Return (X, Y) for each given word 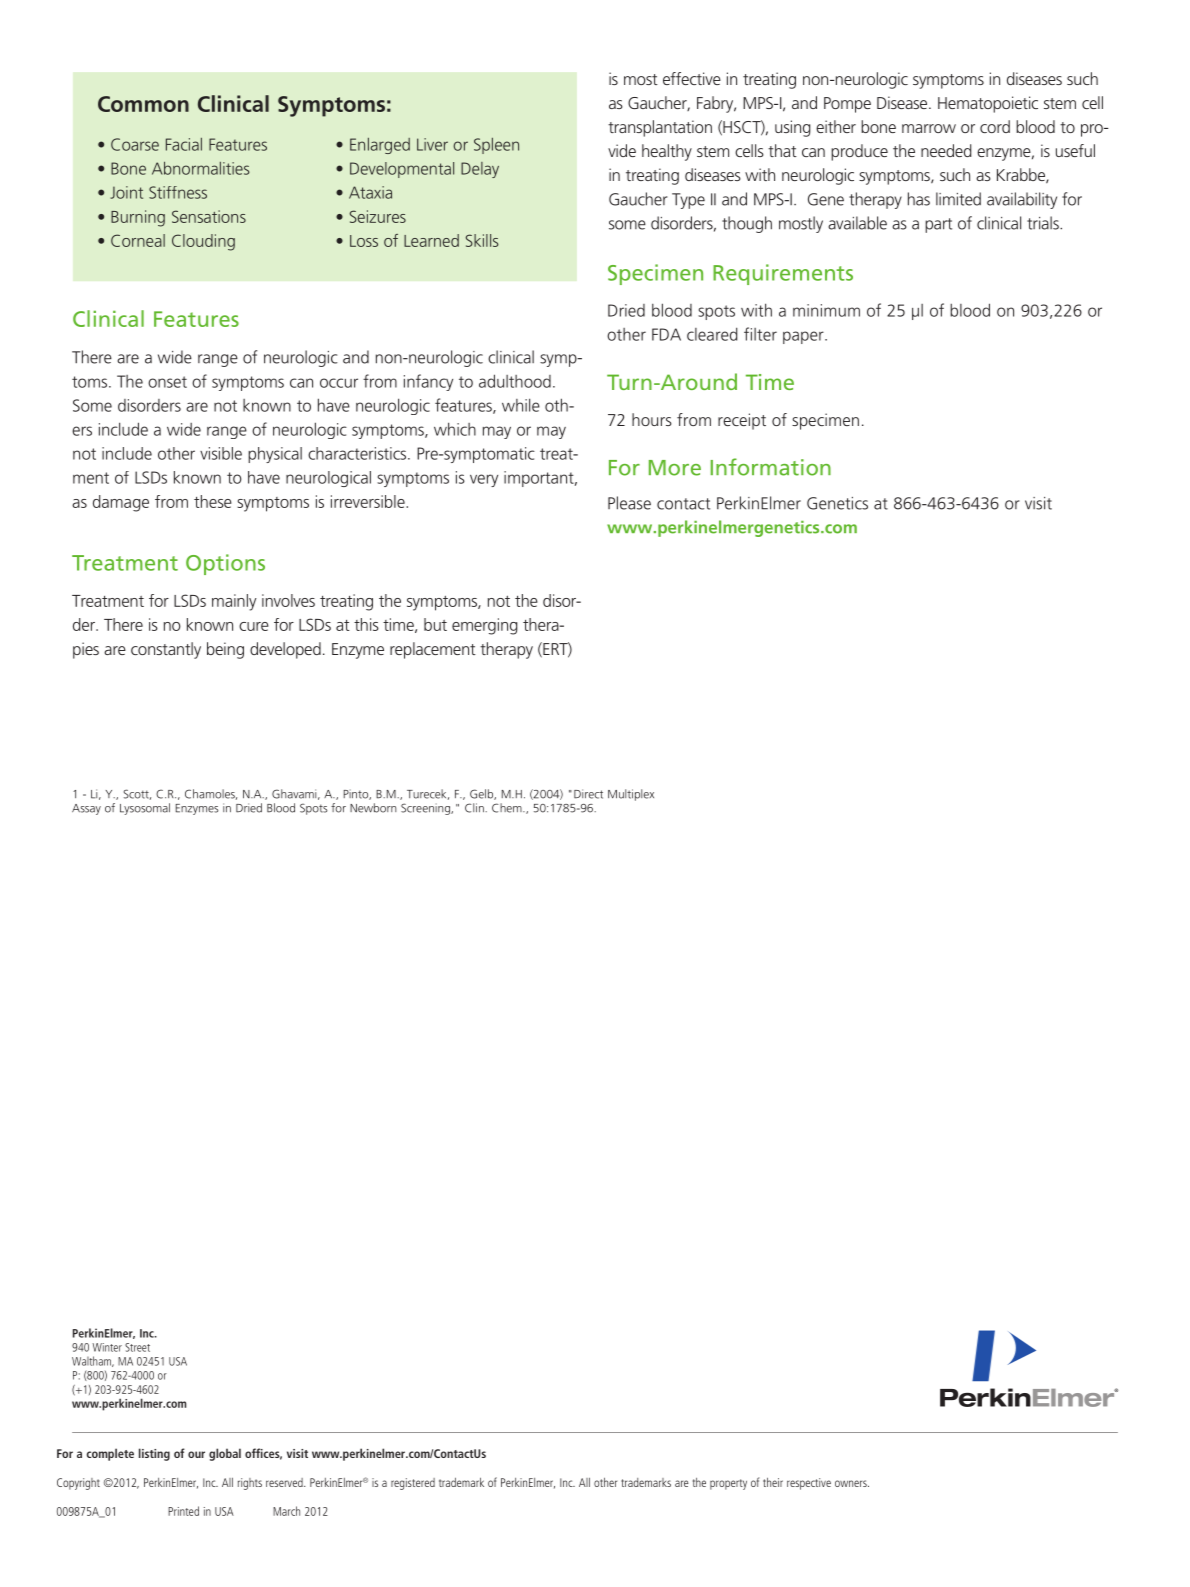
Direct (588, 794)
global (225, 1454)
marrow (929, 128)
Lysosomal (145, 809)
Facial (184, 144)
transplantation (660, 128)
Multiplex (631, 795)
